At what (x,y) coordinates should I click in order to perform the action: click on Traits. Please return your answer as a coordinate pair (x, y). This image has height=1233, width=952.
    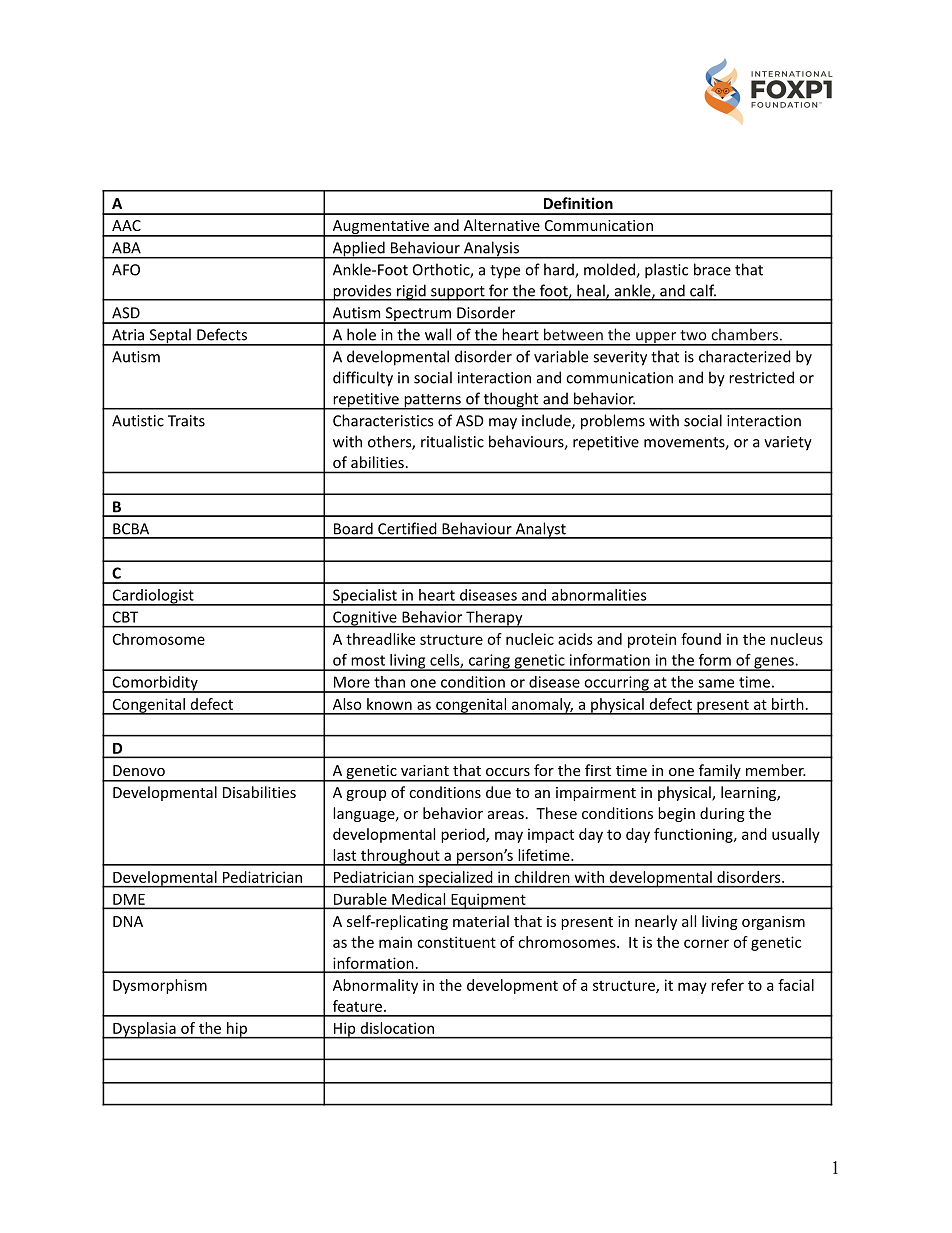
    Looking at the image, I should click on (186, 421).
